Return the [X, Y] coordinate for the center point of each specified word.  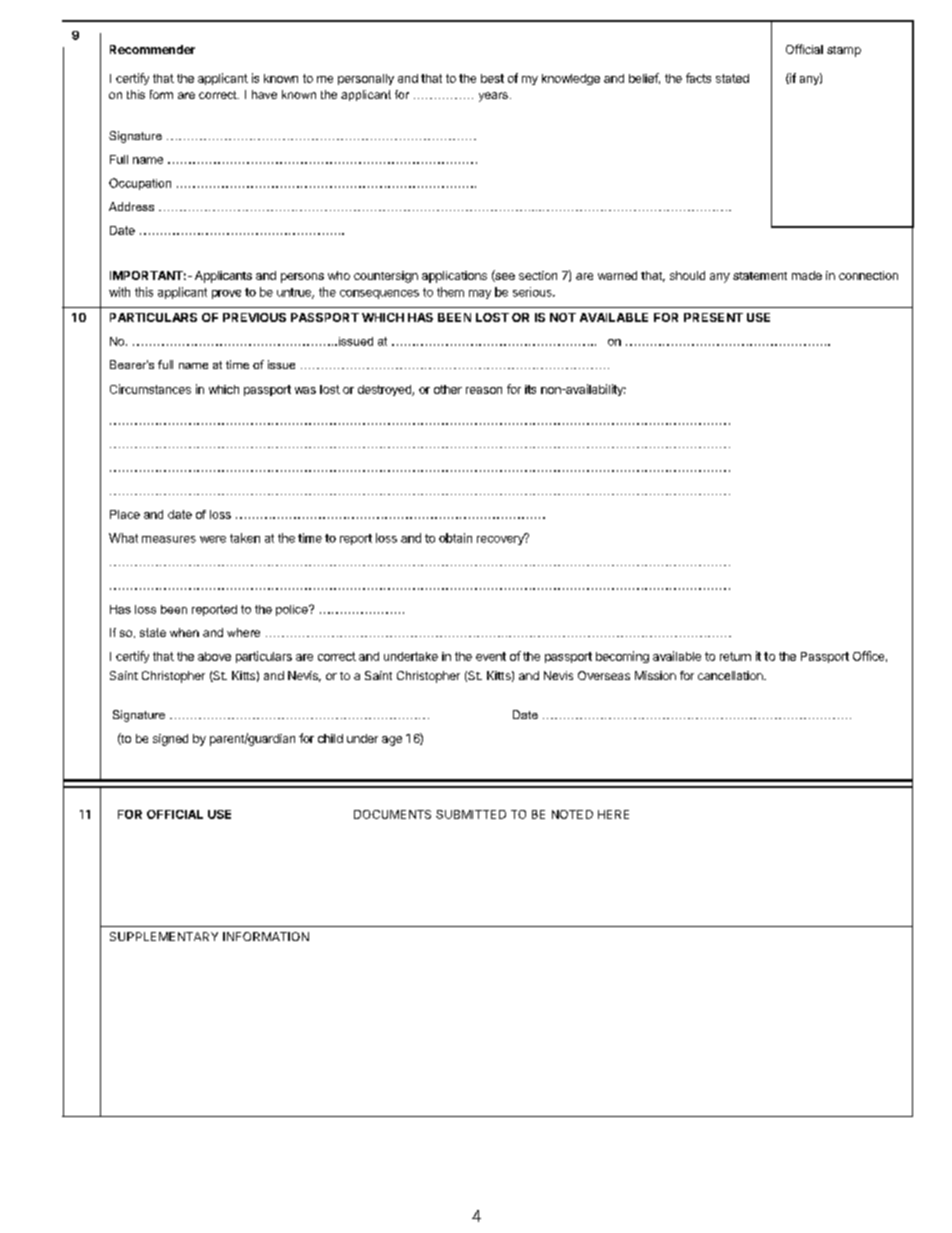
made [807, 275]
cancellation [731, 675]
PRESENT [713, 317]
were [213, 539]
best [492, 78]
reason [484, 390]
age [392, 741]
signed [170, 740]
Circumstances [150, 389]
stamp [844, 51]
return [735, 656]
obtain [455, 538]
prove [226, 294]
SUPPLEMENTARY [164, 936]
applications [454, 277]
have [264, 94]
